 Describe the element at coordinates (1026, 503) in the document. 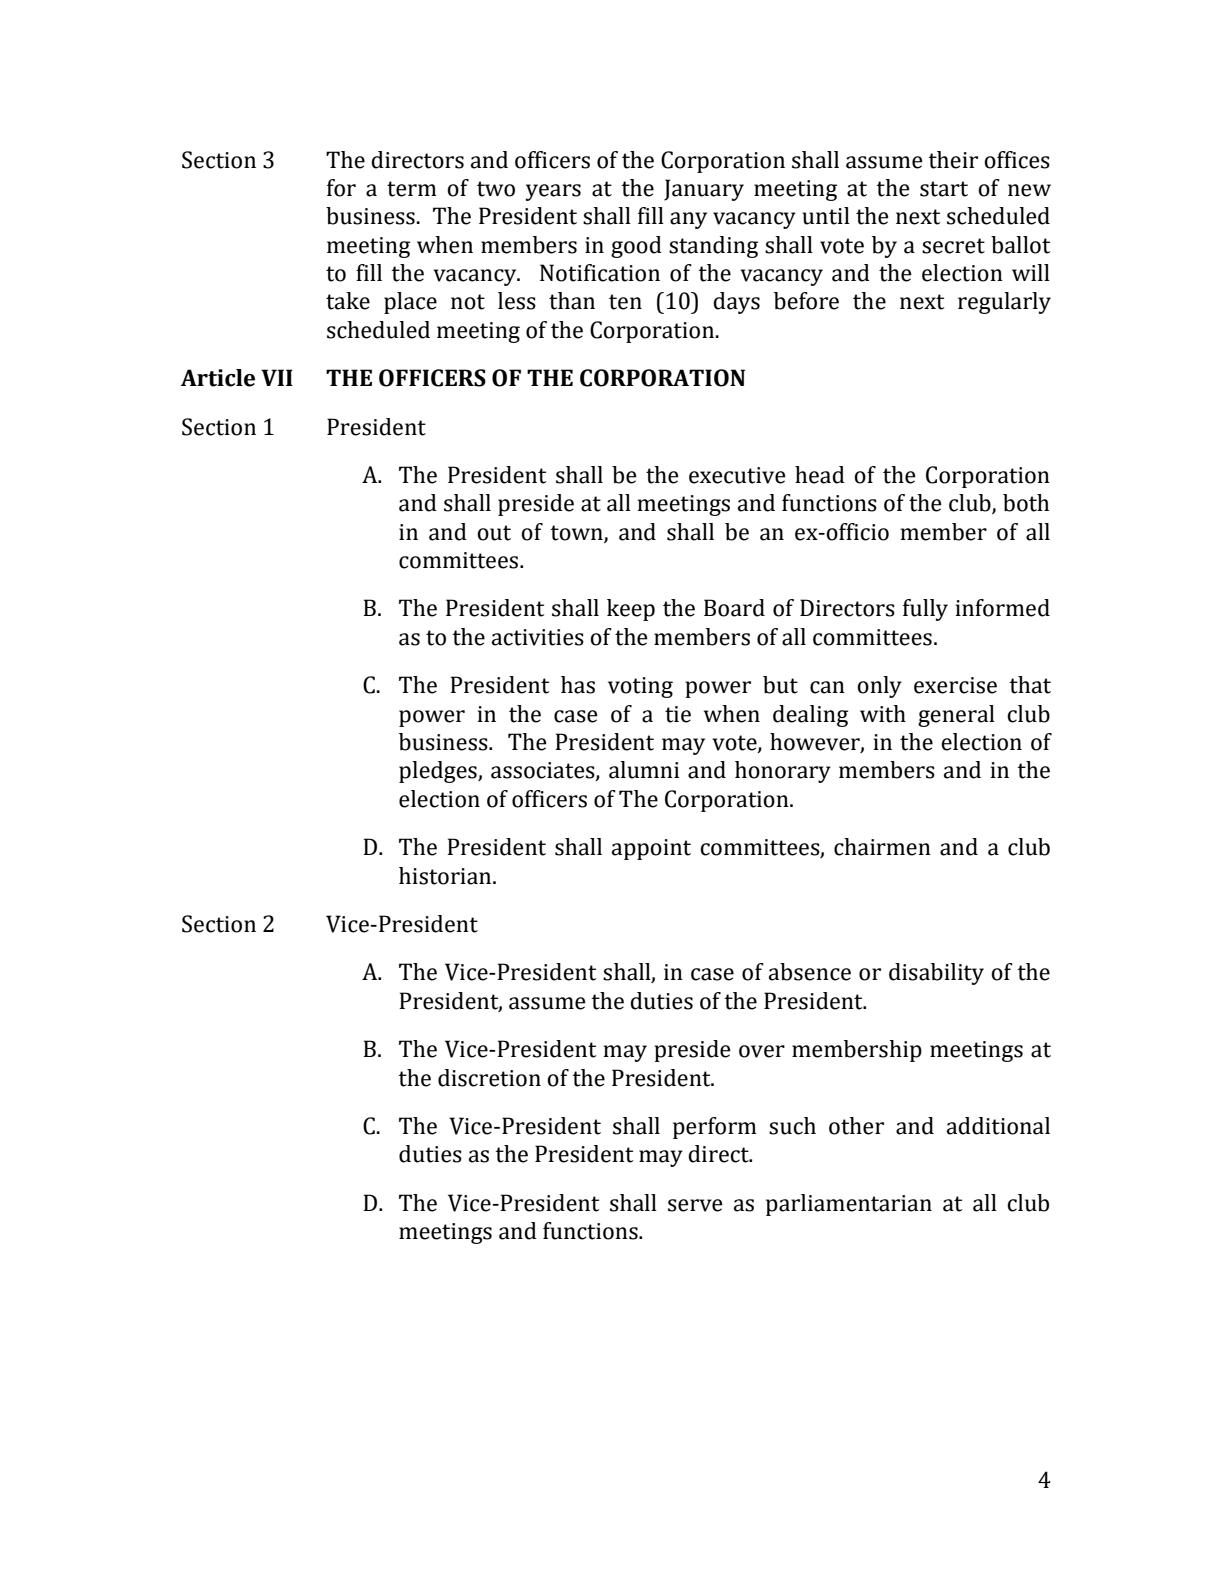

I see `both` at that location.
